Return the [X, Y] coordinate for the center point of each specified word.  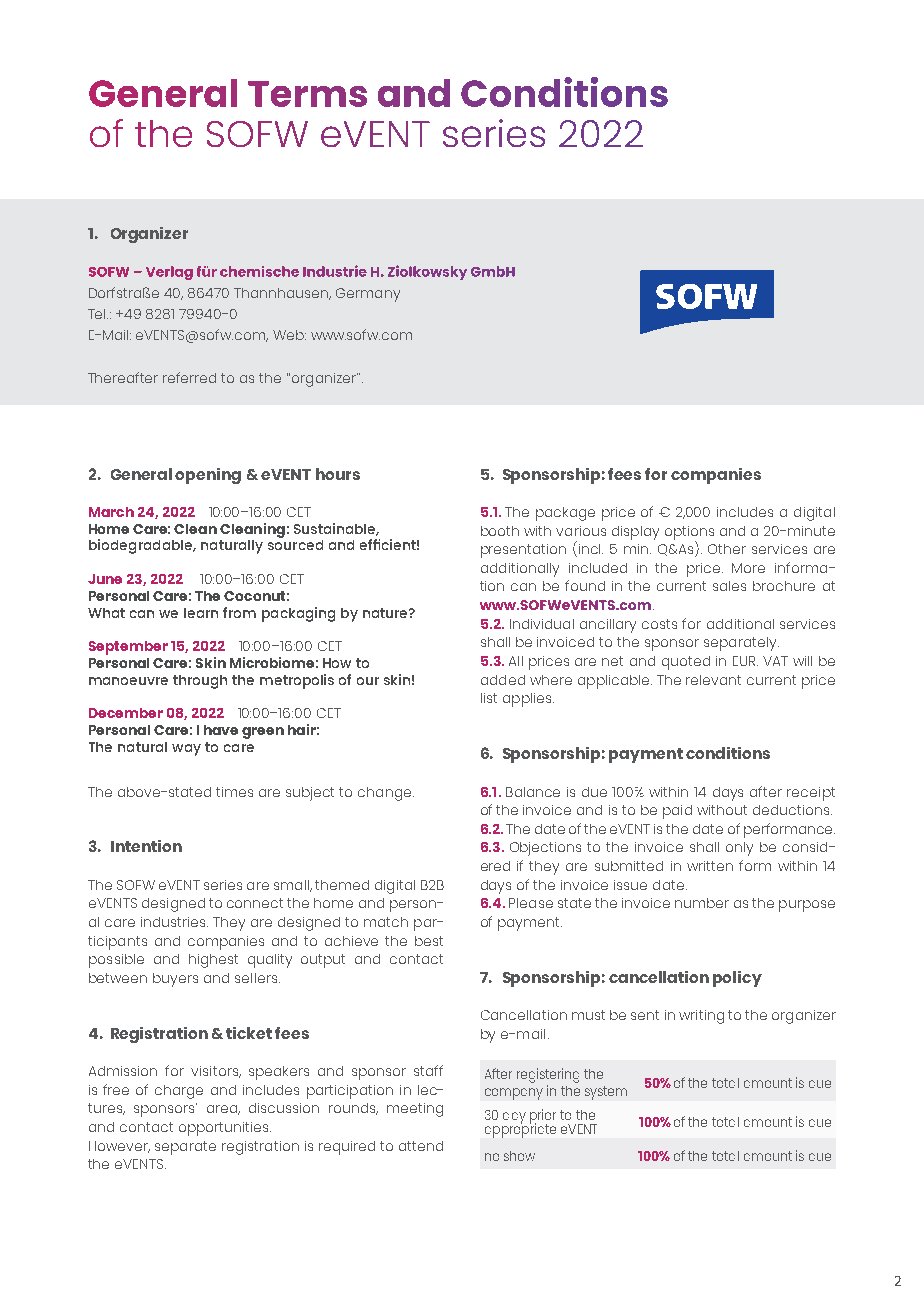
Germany [368, 295]
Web [289, 335]
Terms [307, 94]
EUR [745, 661]
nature [386, 613]
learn [201, 613]
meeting [415, 1110]
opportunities [225, 1129]
